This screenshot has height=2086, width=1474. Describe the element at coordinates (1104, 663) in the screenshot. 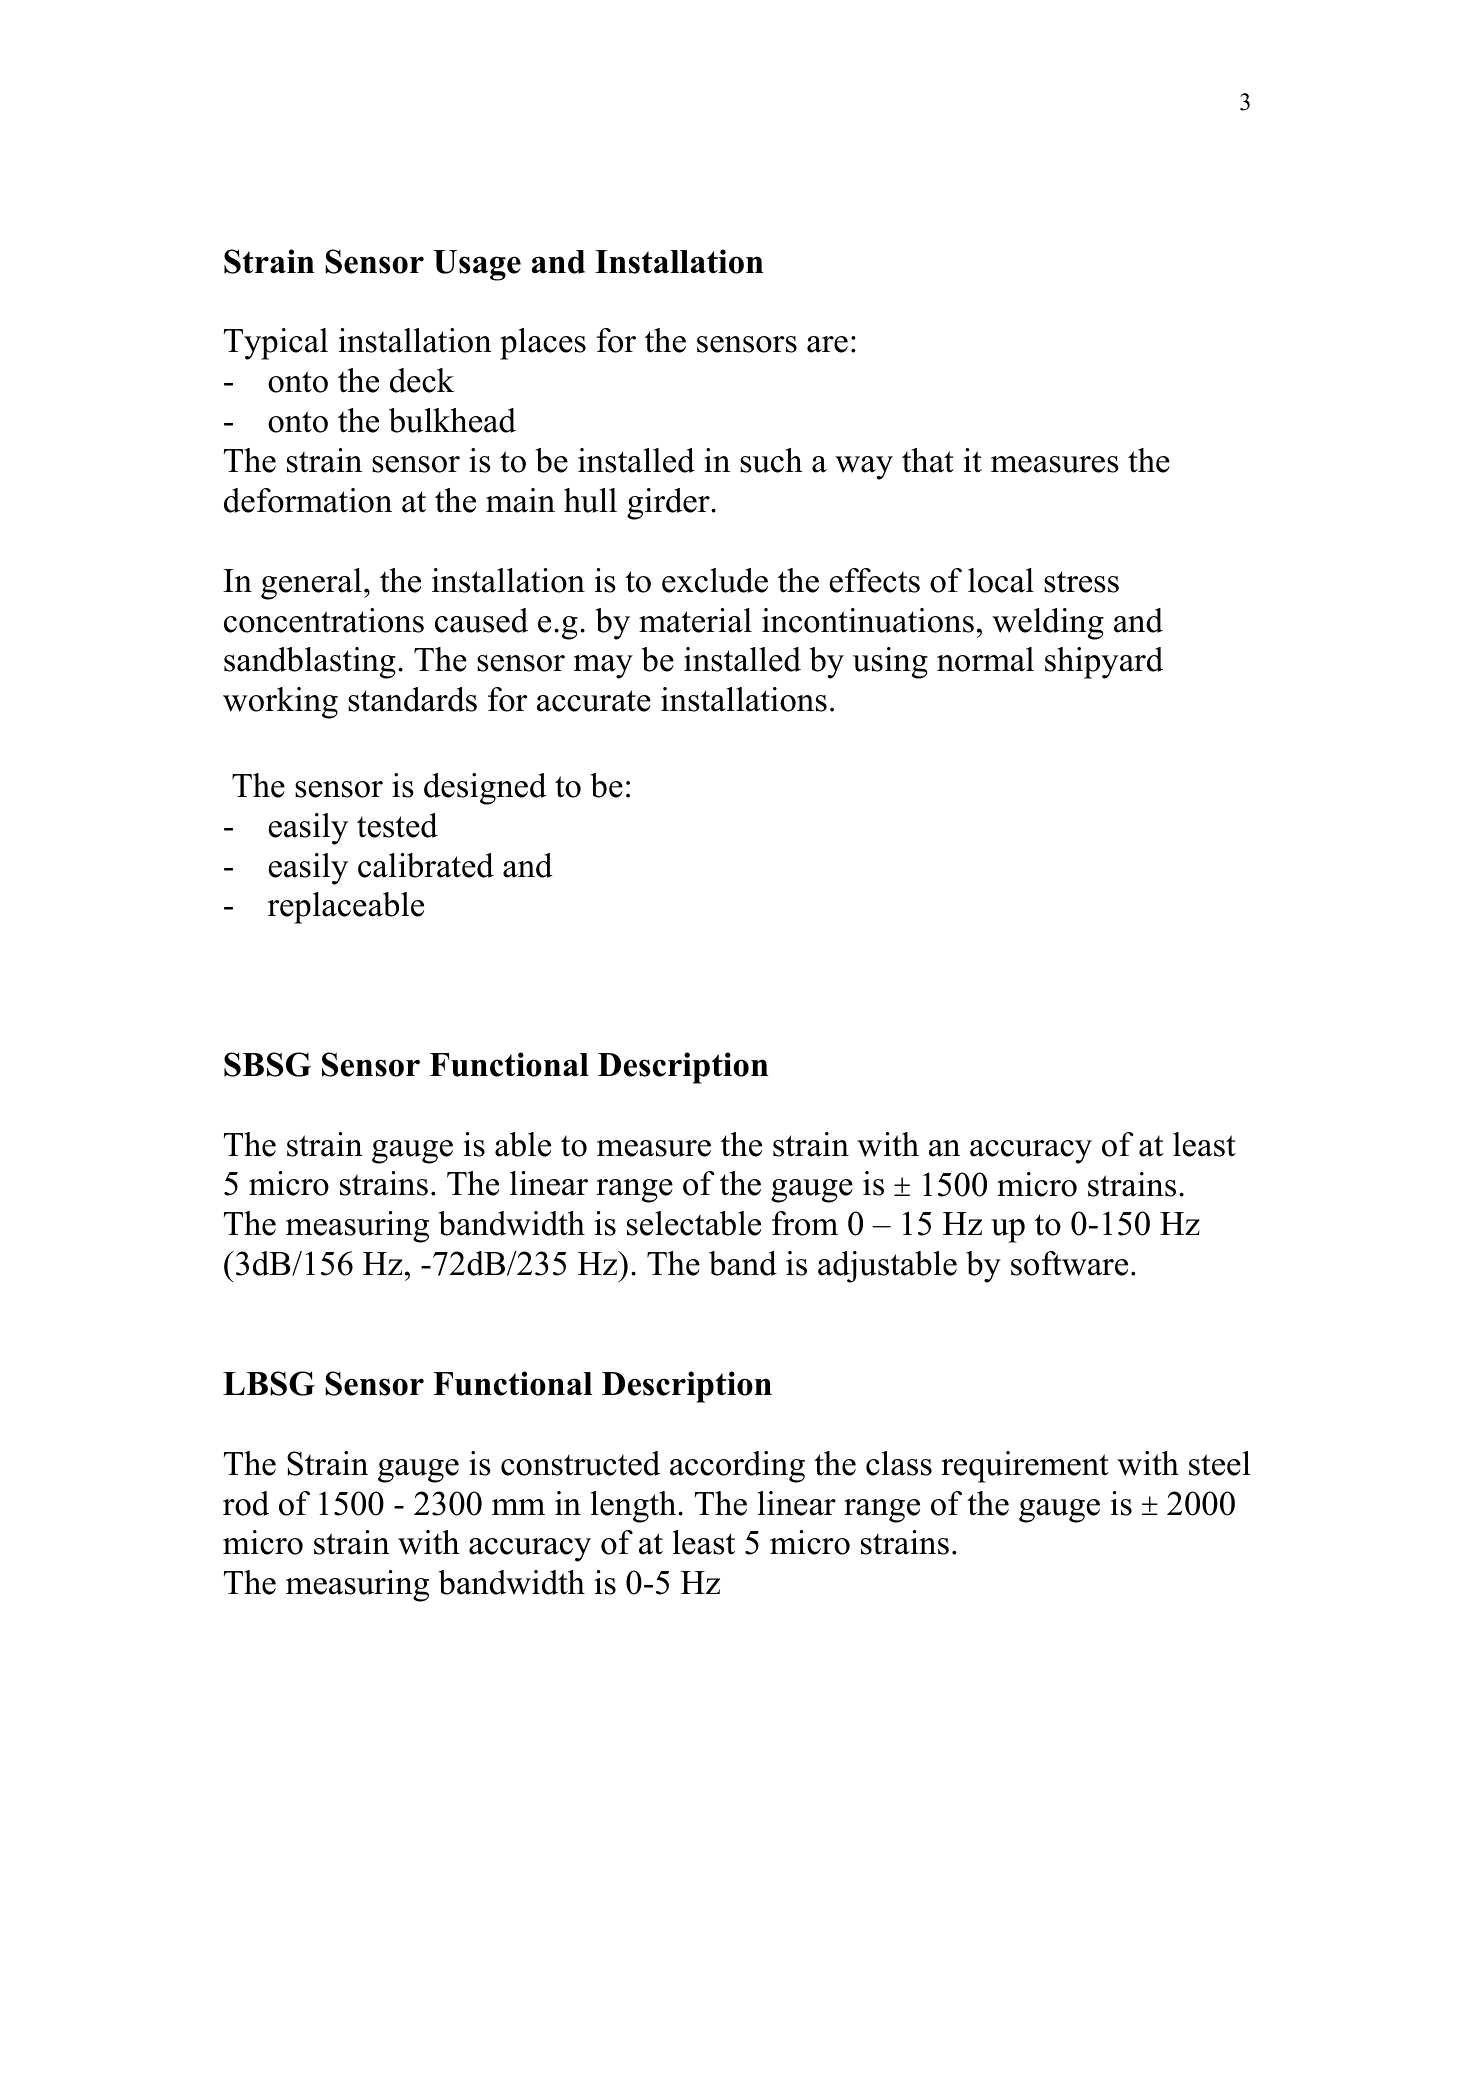

I see `shipyard` at that location.
